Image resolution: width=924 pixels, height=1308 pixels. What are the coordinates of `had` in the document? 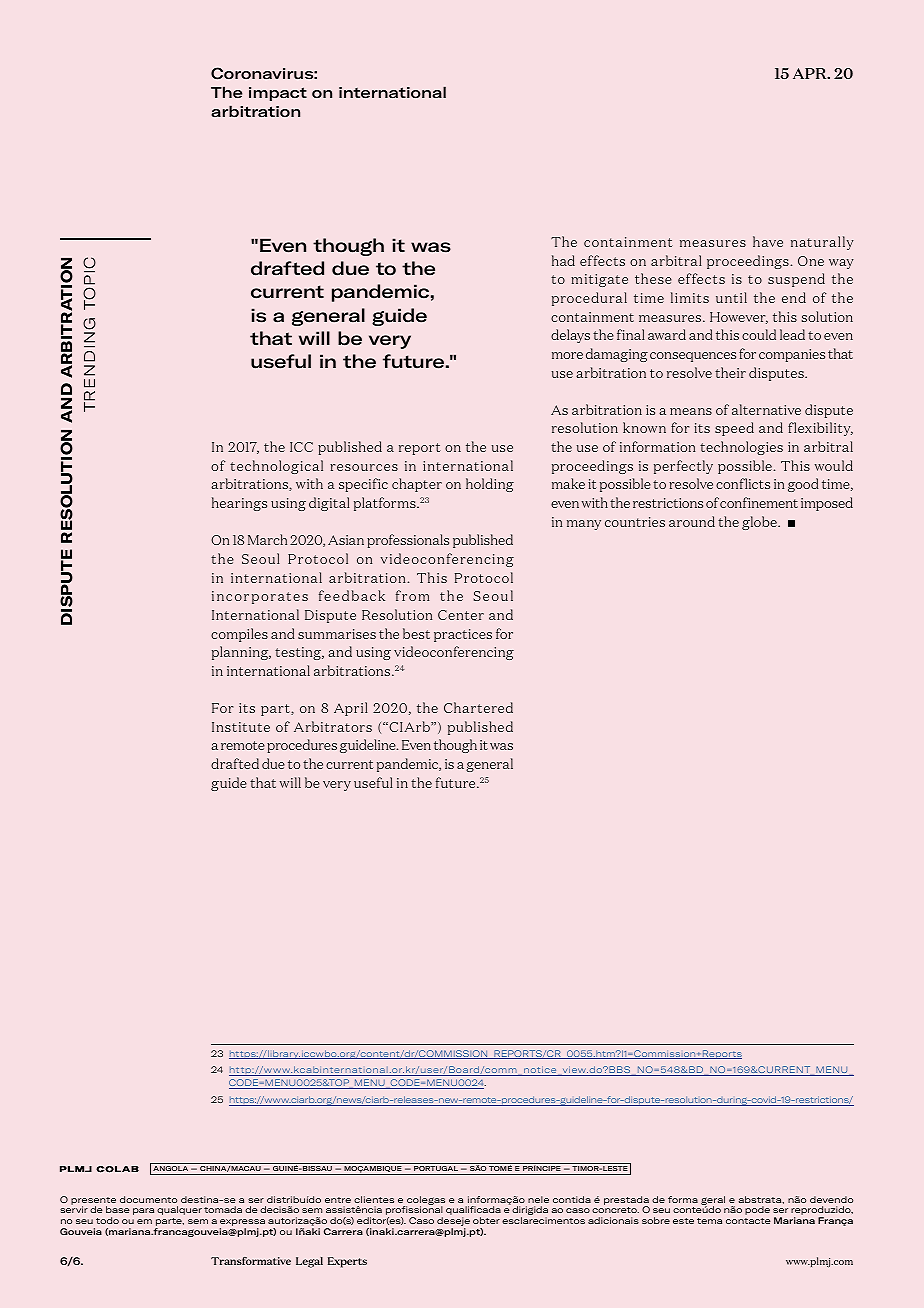 It's located at (563, 260).
